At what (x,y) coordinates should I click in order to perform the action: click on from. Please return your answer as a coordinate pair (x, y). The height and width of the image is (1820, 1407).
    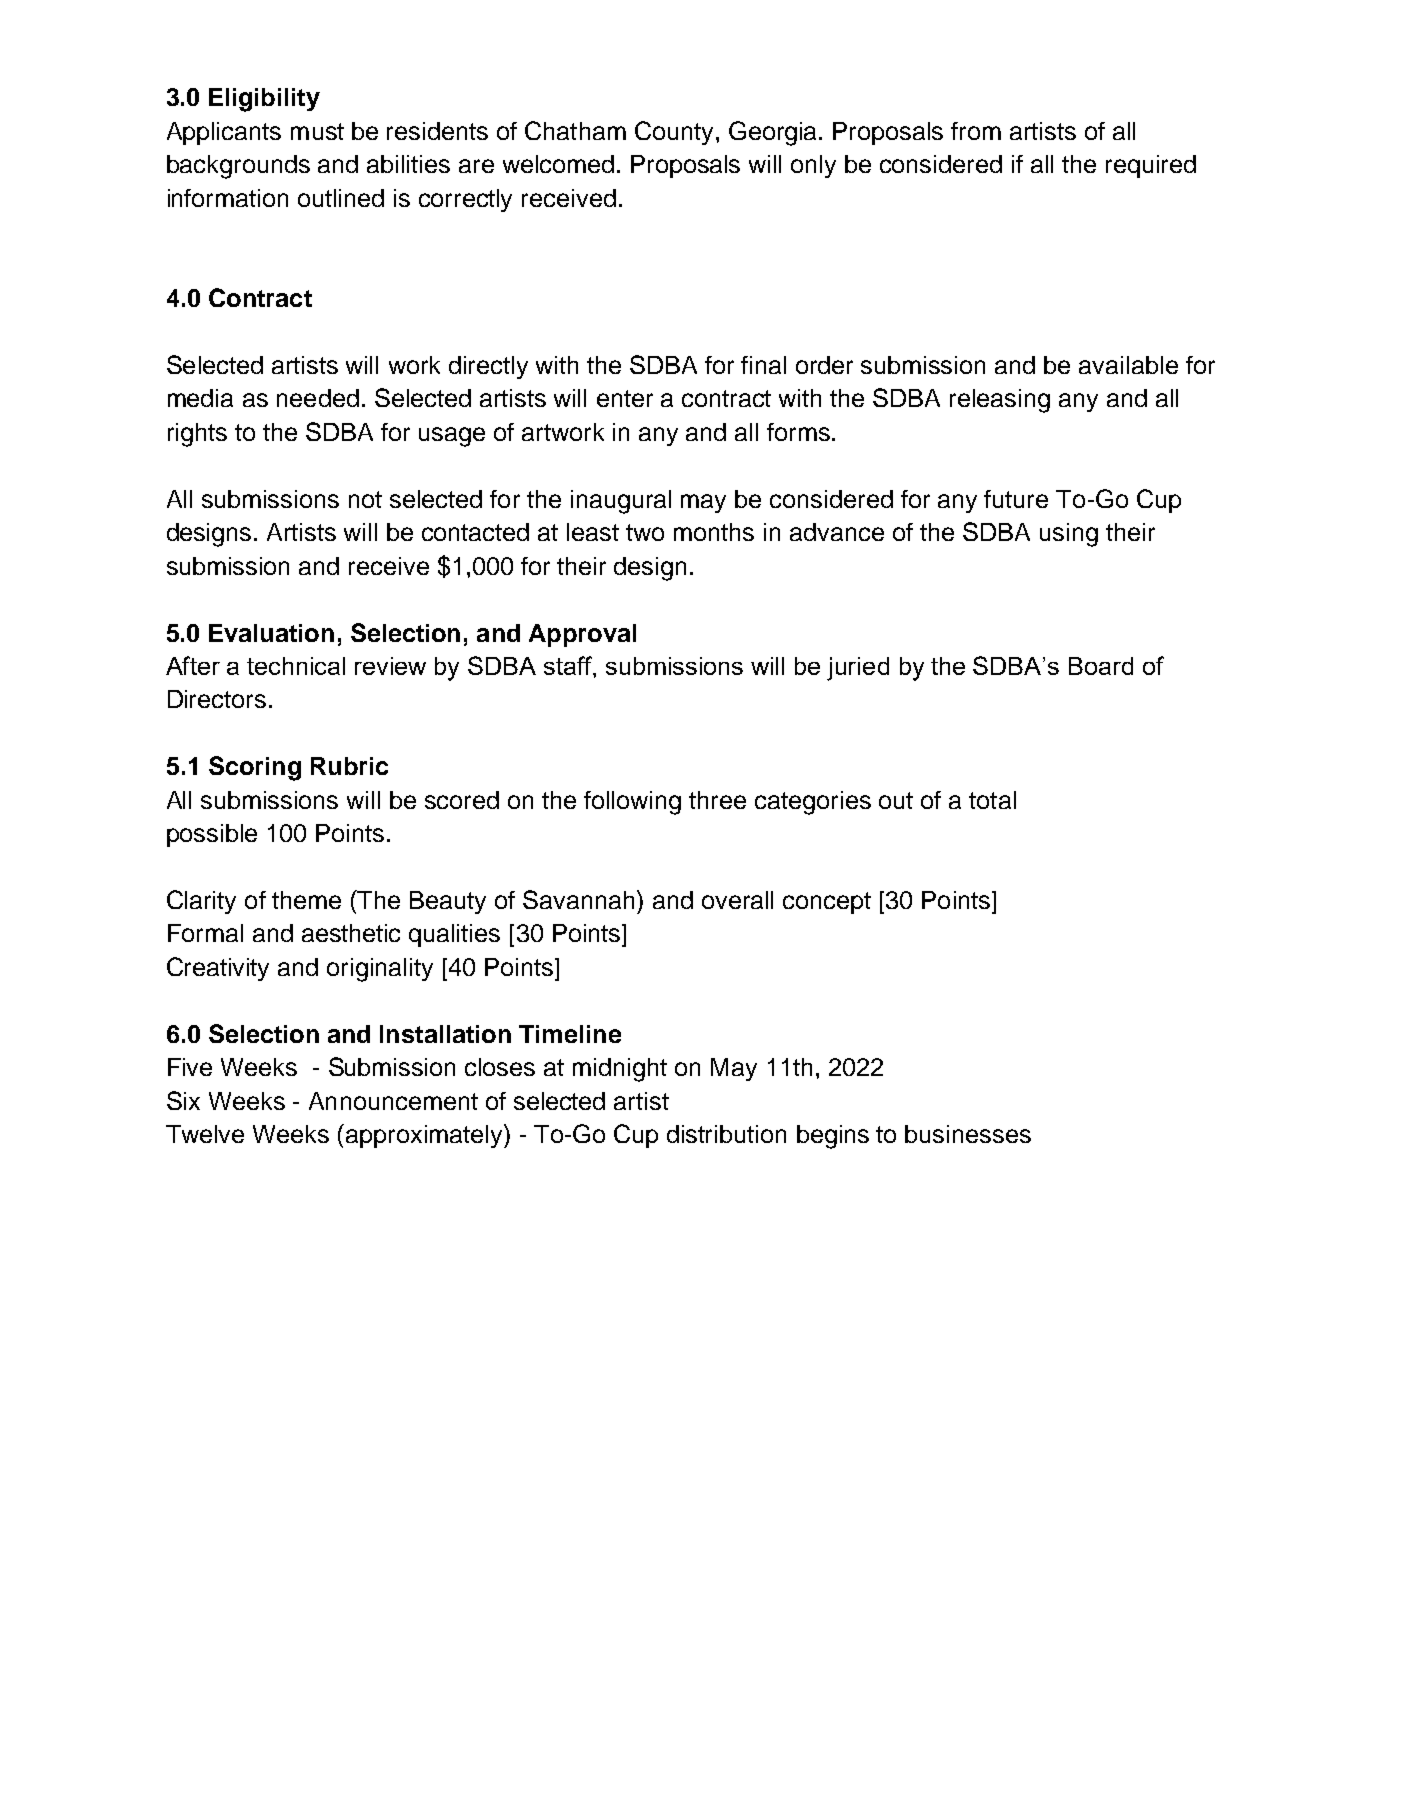
    Looking at the image, I should click on (976, 131).
